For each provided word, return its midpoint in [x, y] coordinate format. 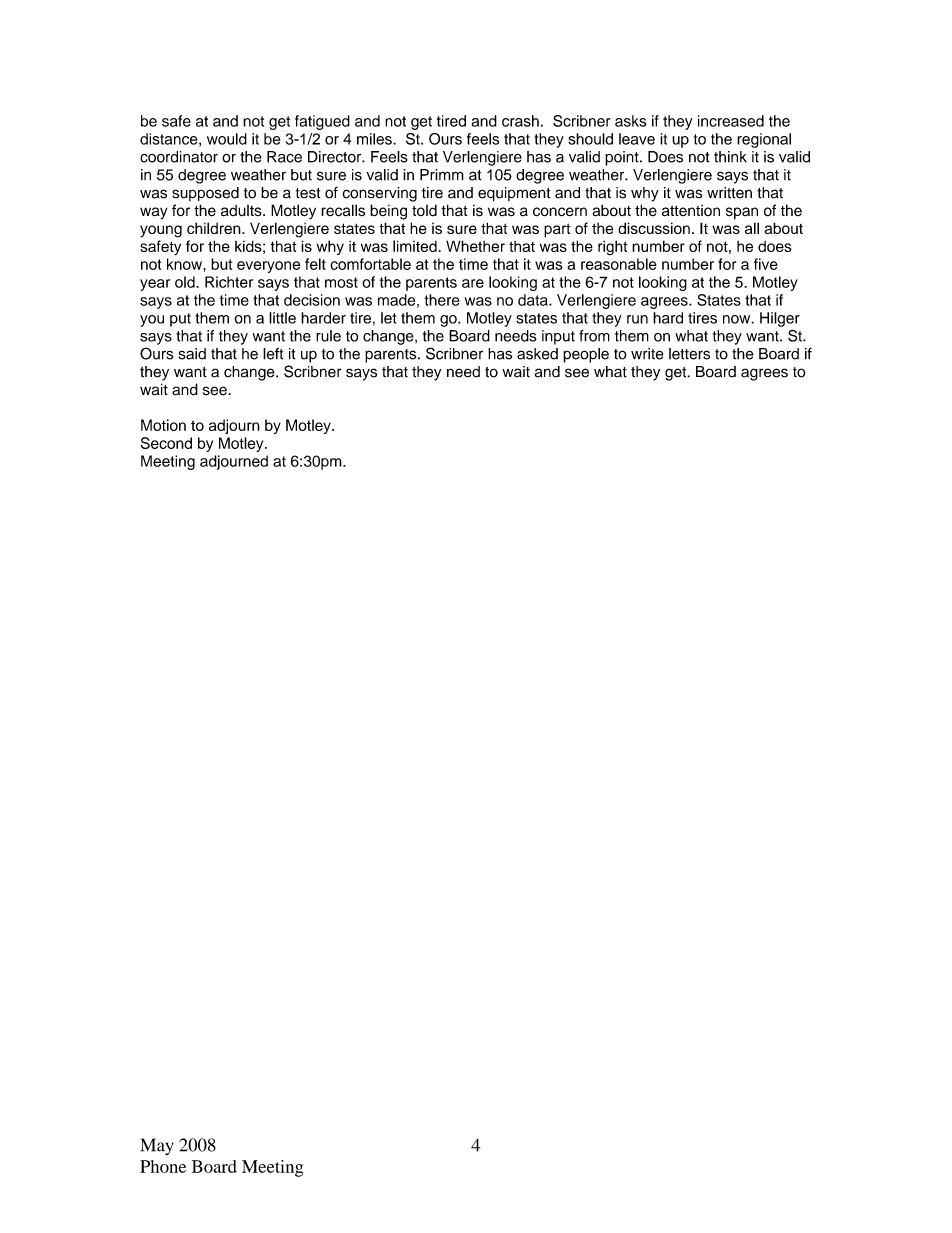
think [730, 157]
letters [689, 354]
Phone [163, 1166]
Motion [163, 425]
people [586, 355]
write [647, 354]
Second [166, 443]
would [227, 139]
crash [520, 121]
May [157, 1146]
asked [537, 354]
